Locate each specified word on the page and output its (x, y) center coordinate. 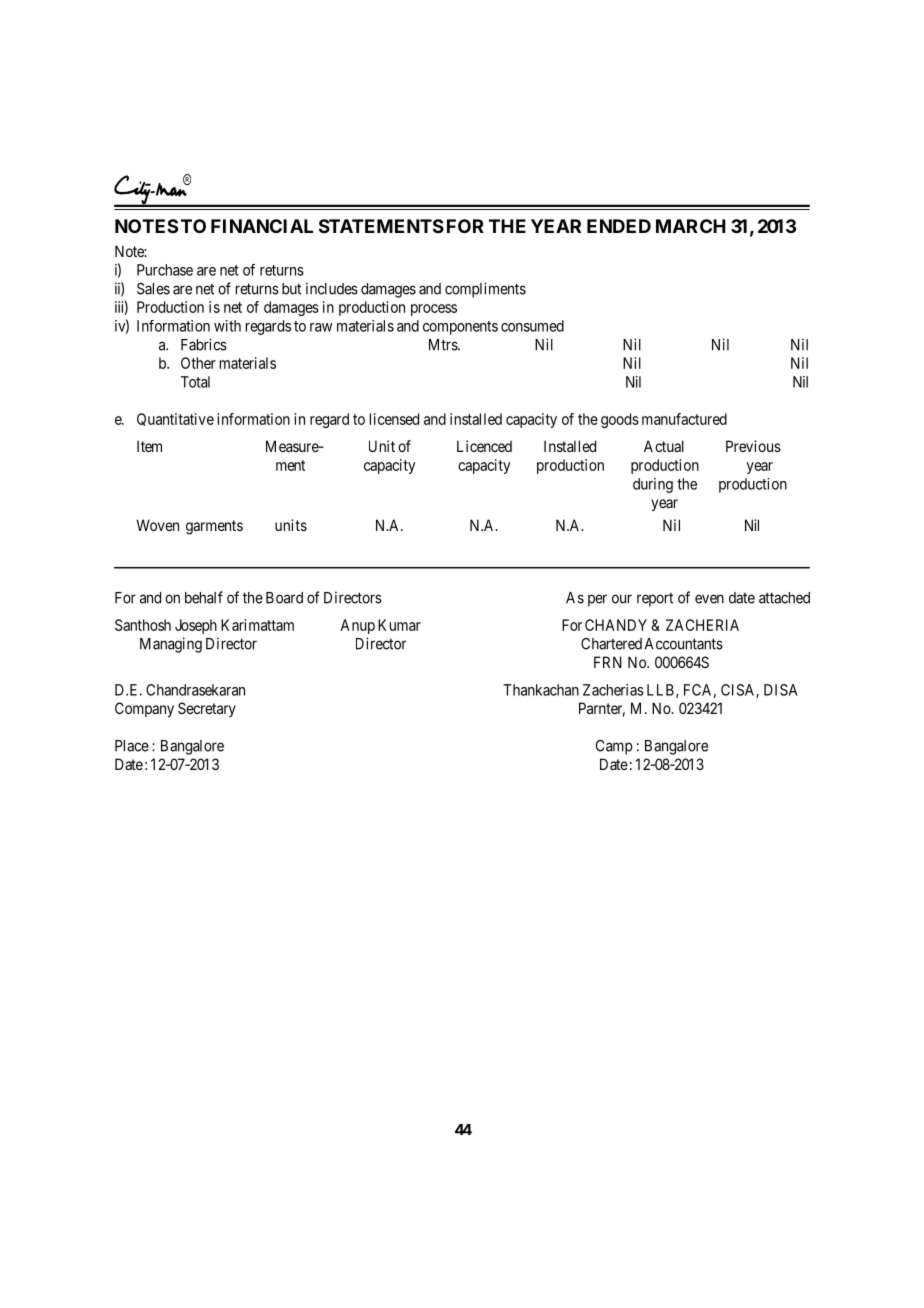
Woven (157, 525)
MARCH (691, 226)
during (653, 485)
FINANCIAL (262, 226)
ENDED (619, 226)
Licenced (484, 446)
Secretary (207, 709)
